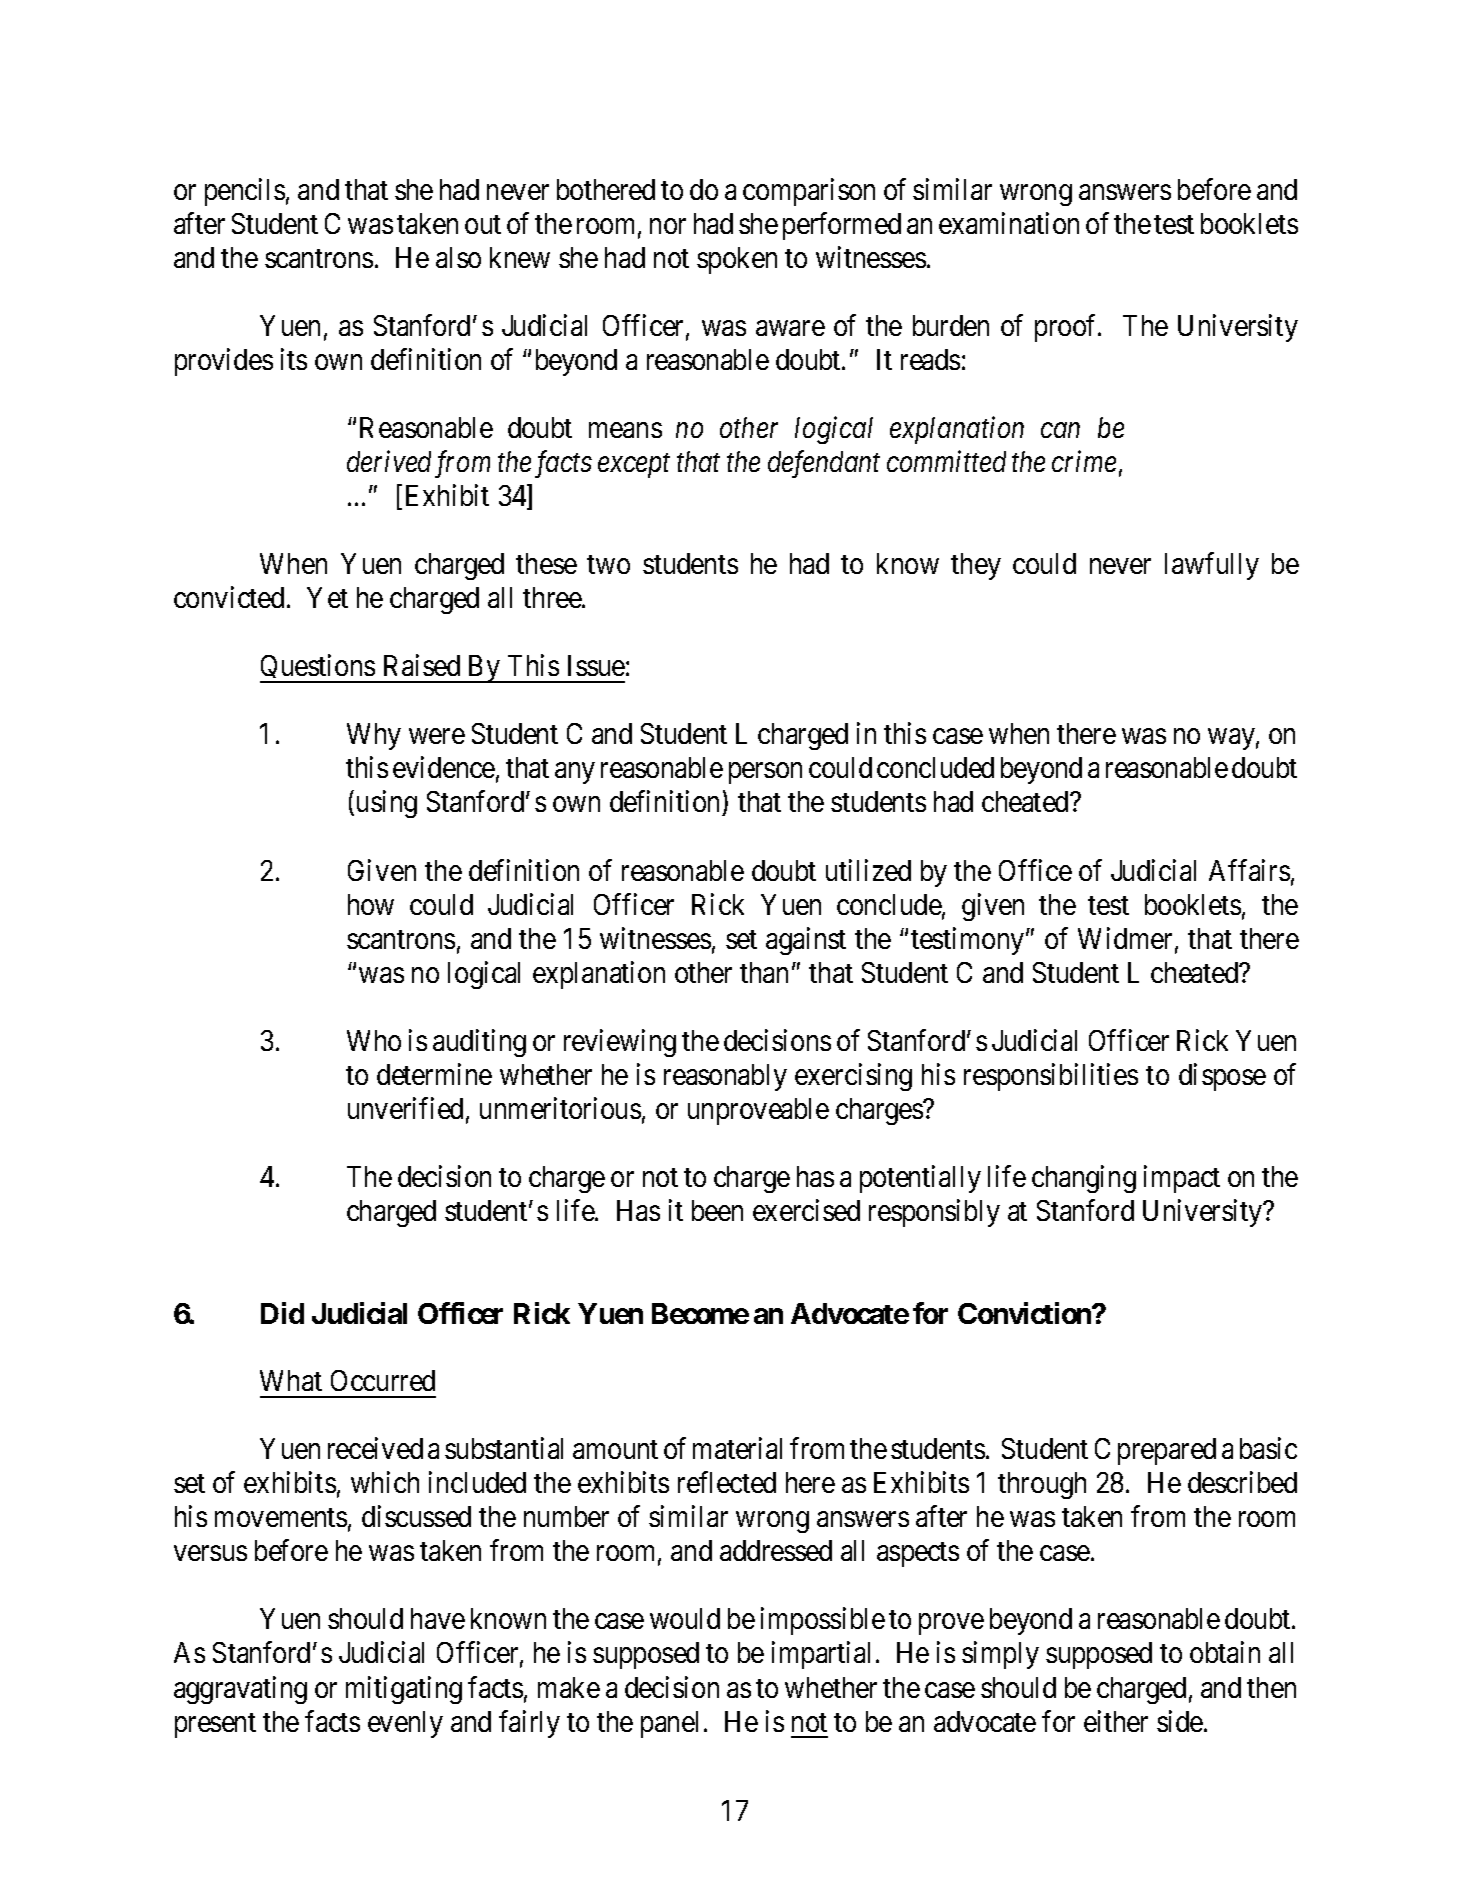  I want to click on examination, so click(1009, 223).
